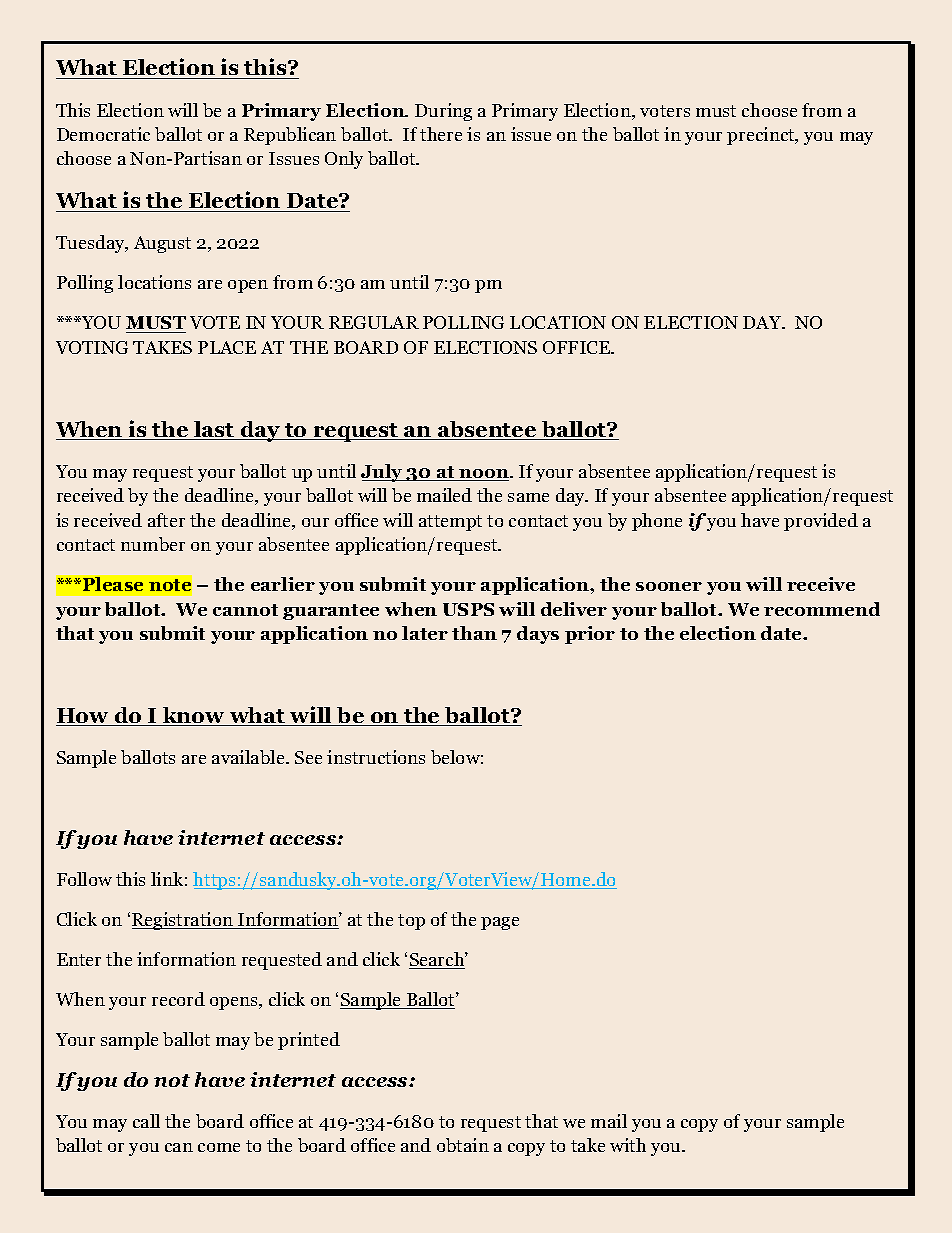 The height and width of the document is (1233, 952). I want to click on than, so click(474, 633).
